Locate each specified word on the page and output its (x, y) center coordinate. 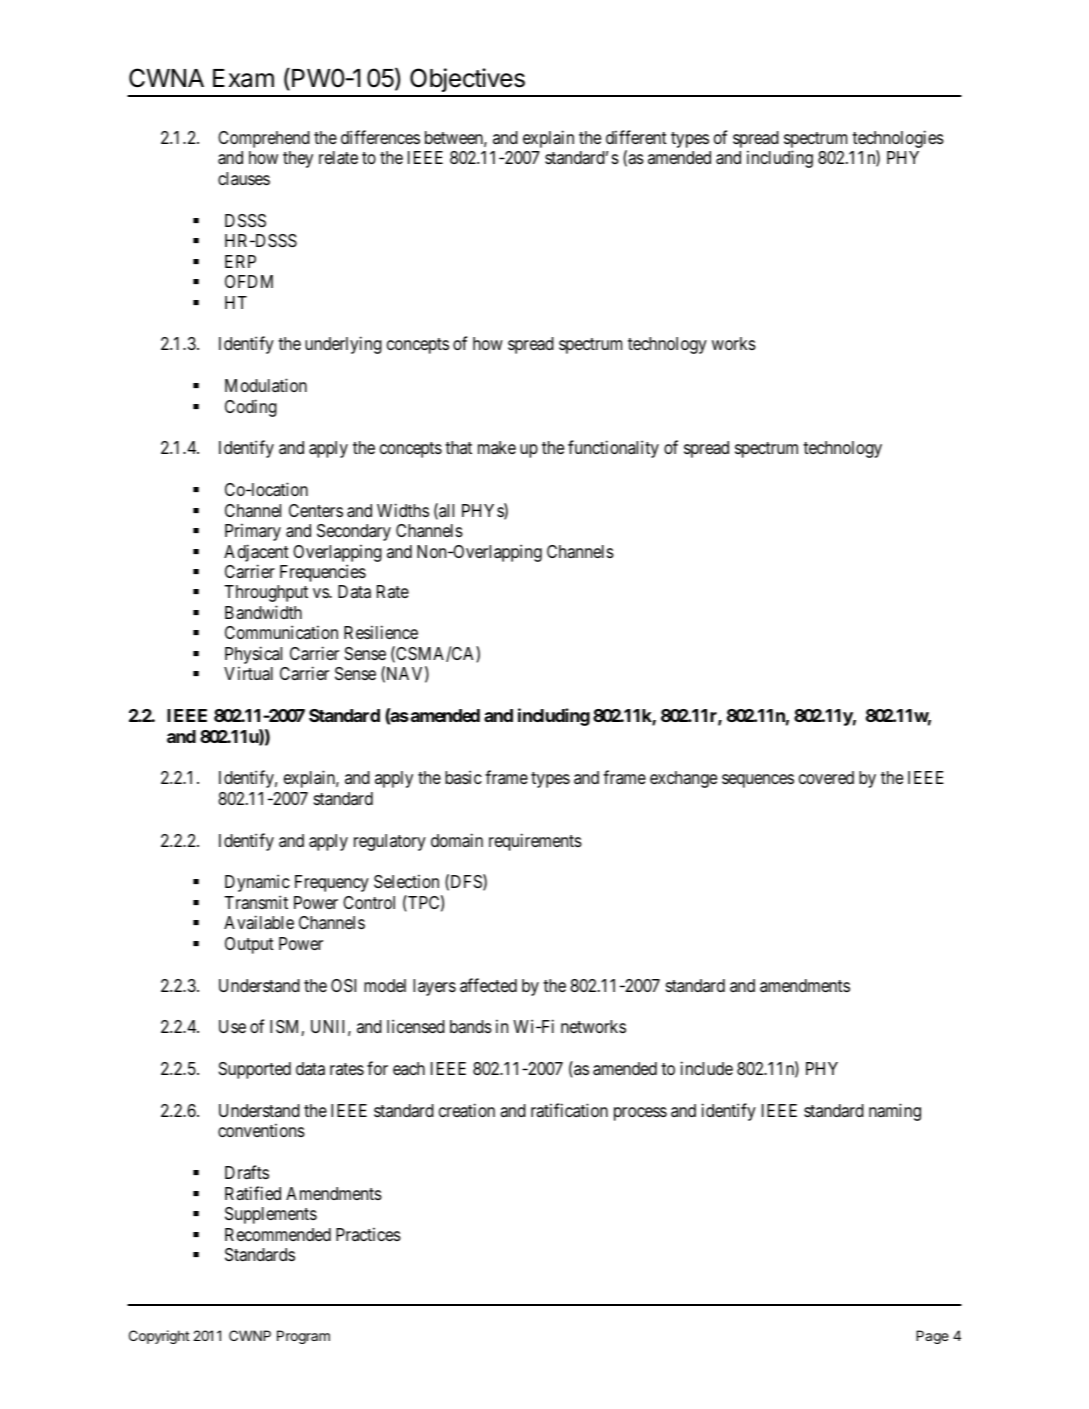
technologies (898, 140)
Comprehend (264, 139)
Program (303, 1337)
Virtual (248, 673)
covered (826, 777)
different (636, 137)
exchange (683, 779)
